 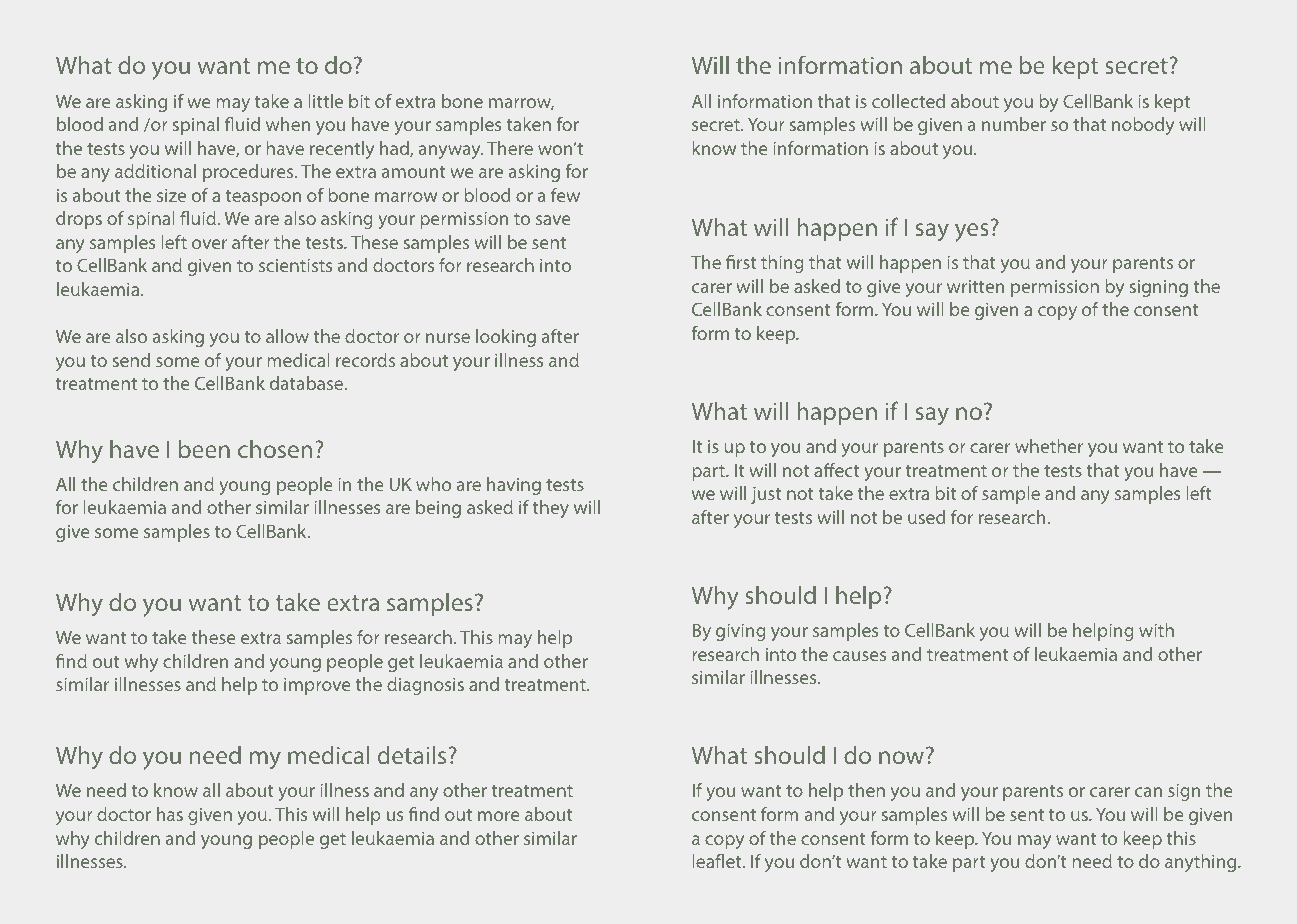 I want to click on more, so click(x=499, y=816).
